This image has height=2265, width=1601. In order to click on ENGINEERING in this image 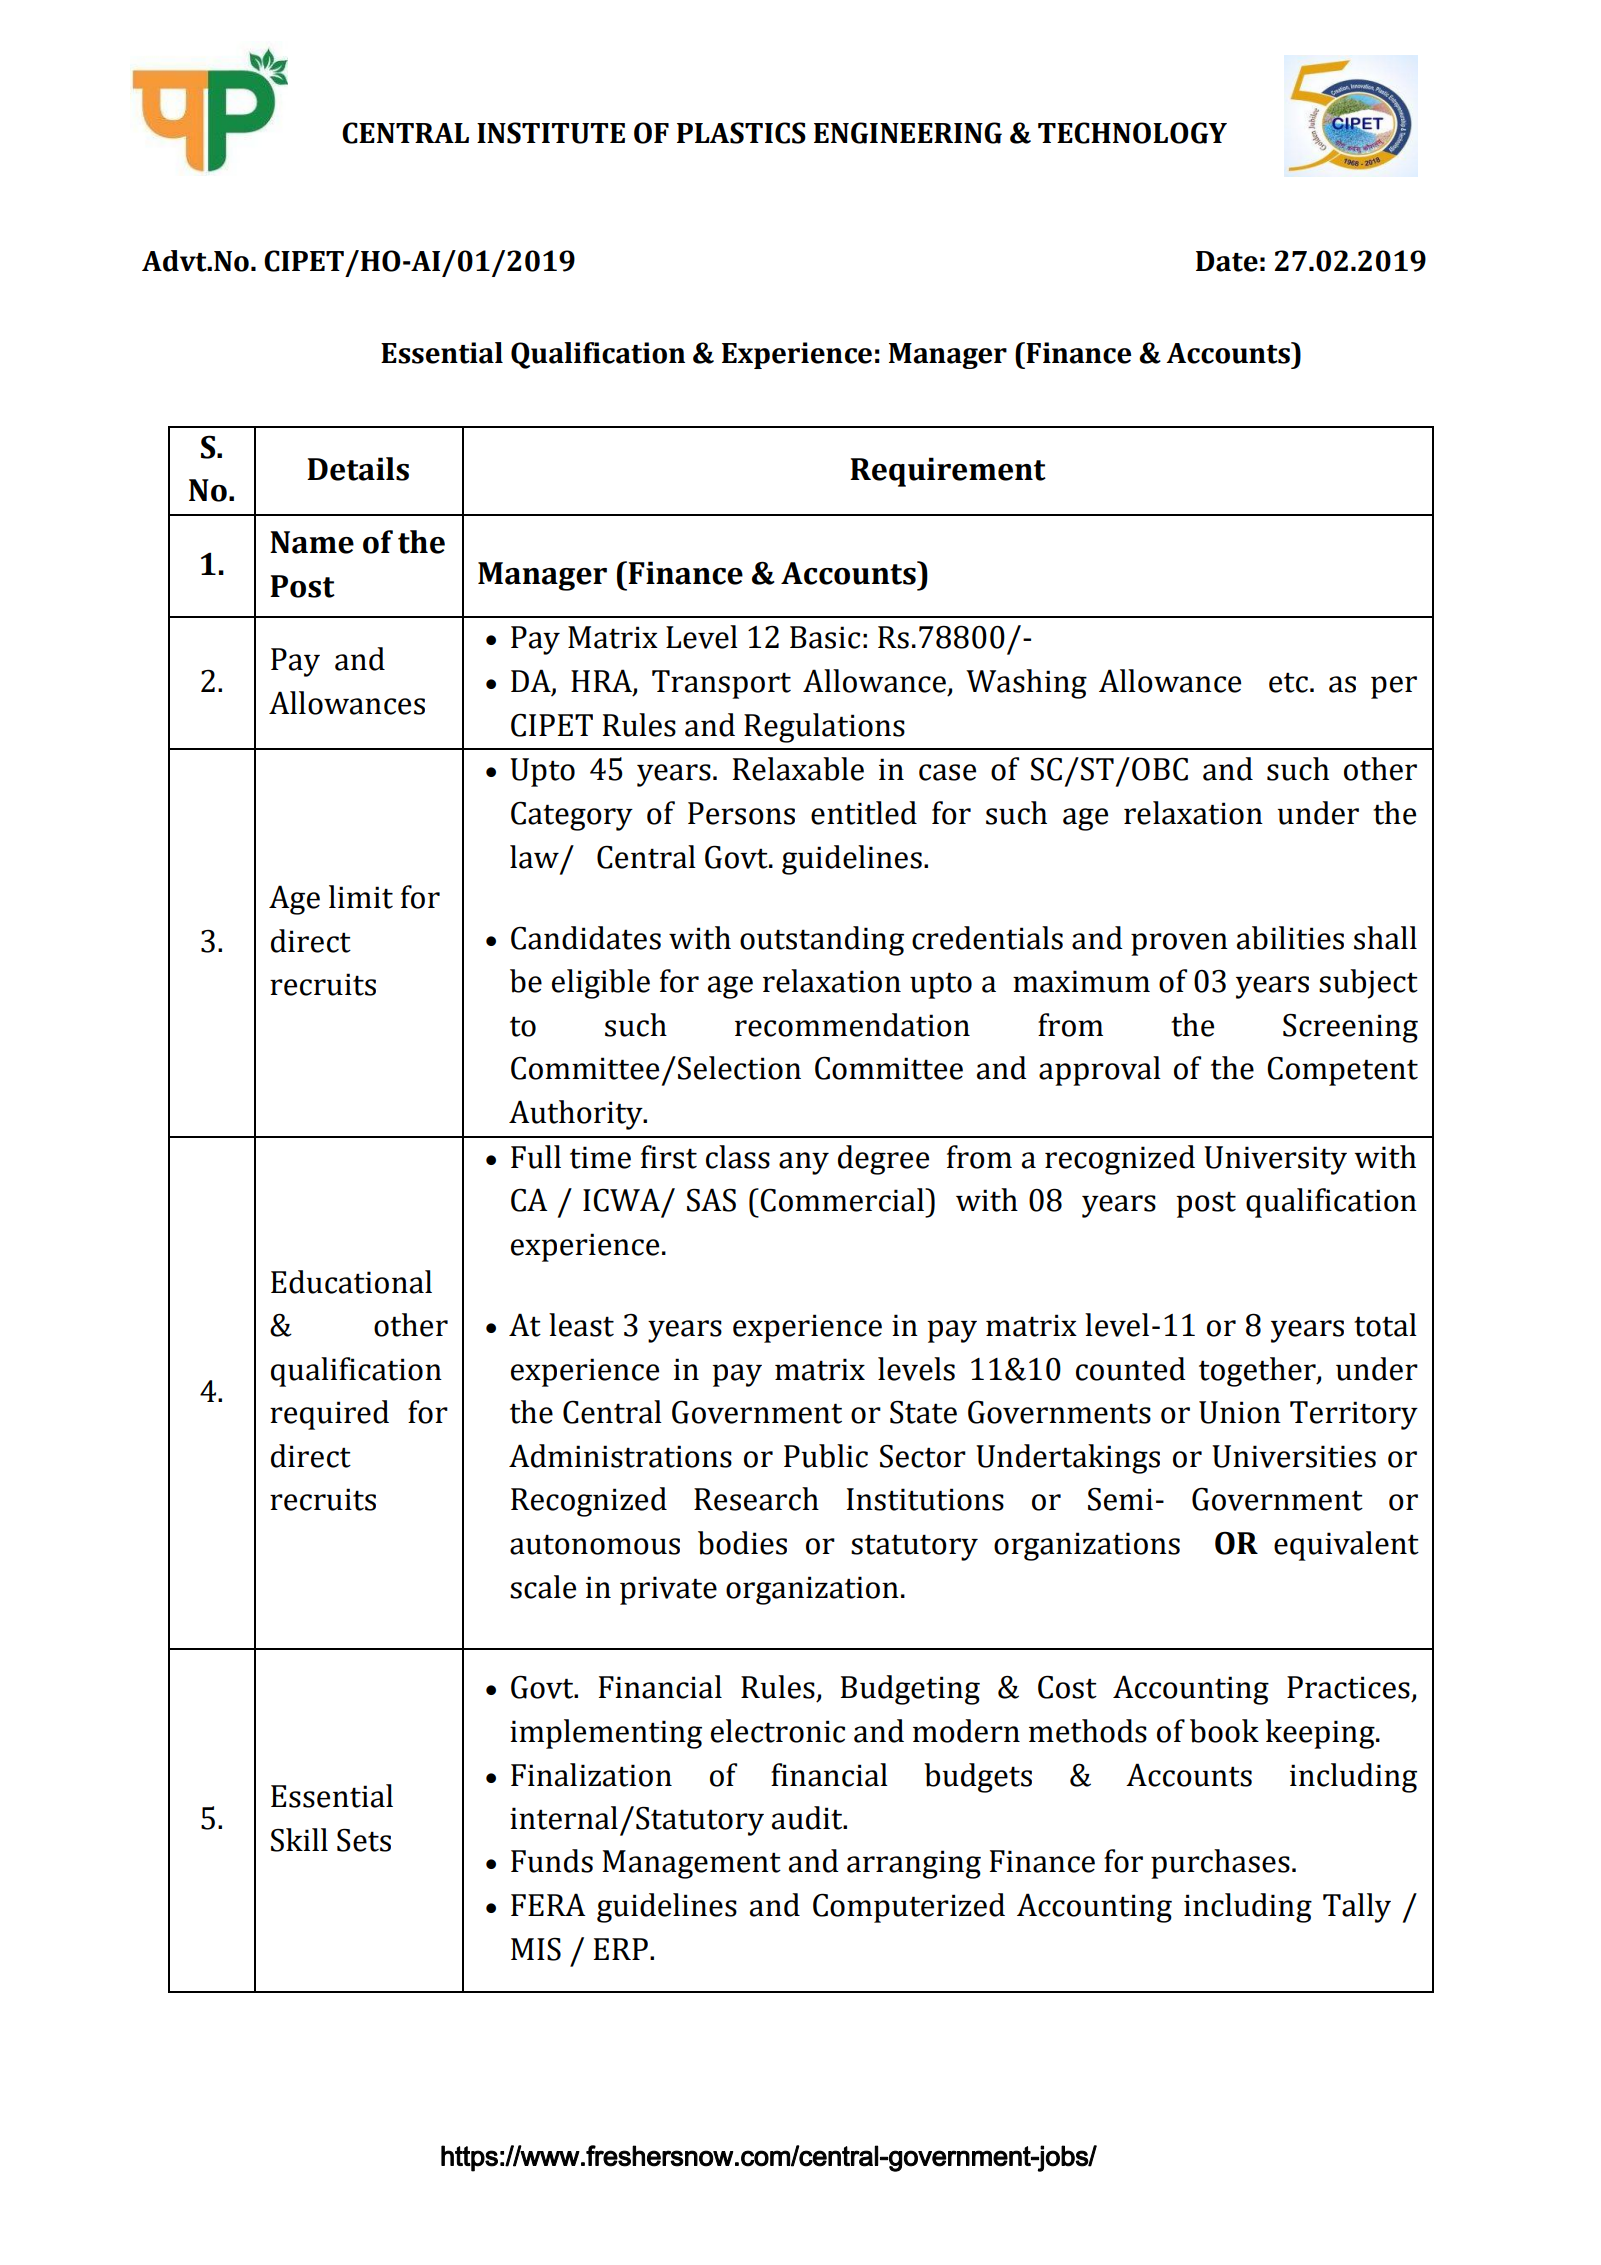, I will do `click(908, 133)`.
